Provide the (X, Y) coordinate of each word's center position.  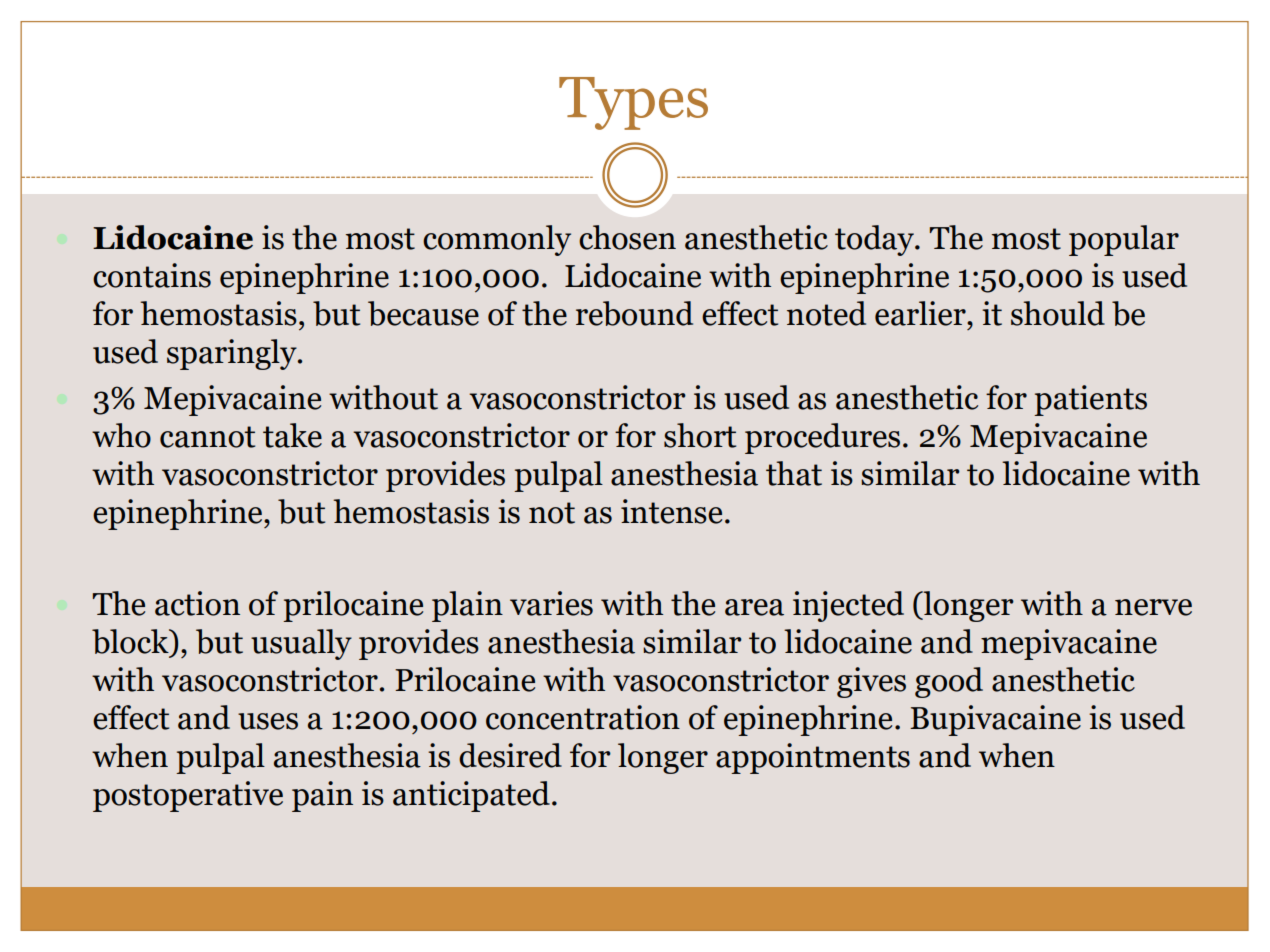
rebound (634, 313)
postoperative (188, 796)
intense (671, 511)
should (1058, 313)
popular (1124, 240)
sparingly (233, 354)
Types (633, 103)
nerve (1153, 607)
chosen (627, 237)
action (197, 603)
